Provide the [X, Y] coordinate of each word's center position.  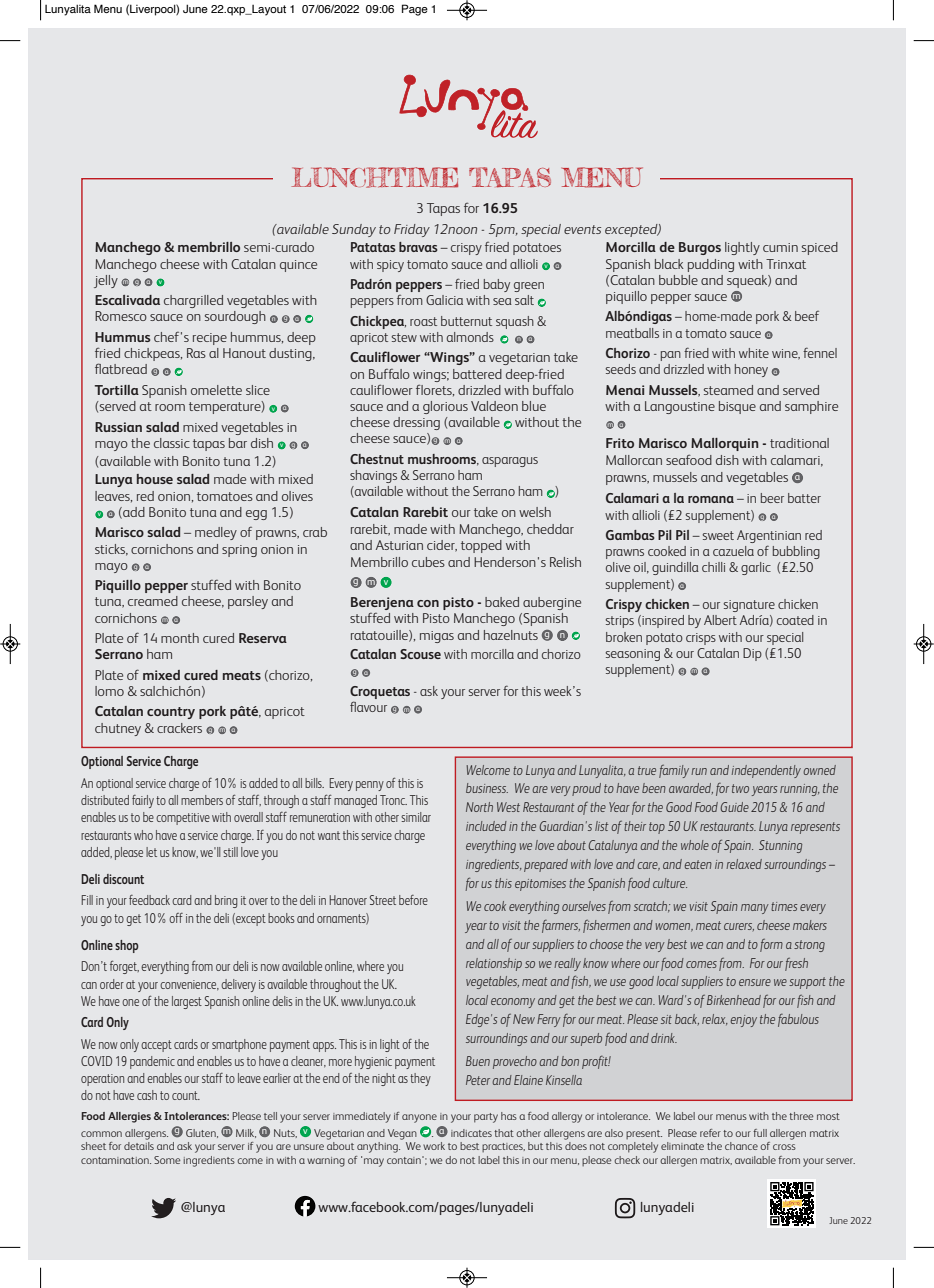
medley [216, 533]
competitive [183, 819]
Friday [412, 230]
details [139, 1146]
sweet [718, 535]
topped [481, 546]
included [486, 826]
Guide [734, 807]
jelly [106, 281]
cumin [780, 247]
